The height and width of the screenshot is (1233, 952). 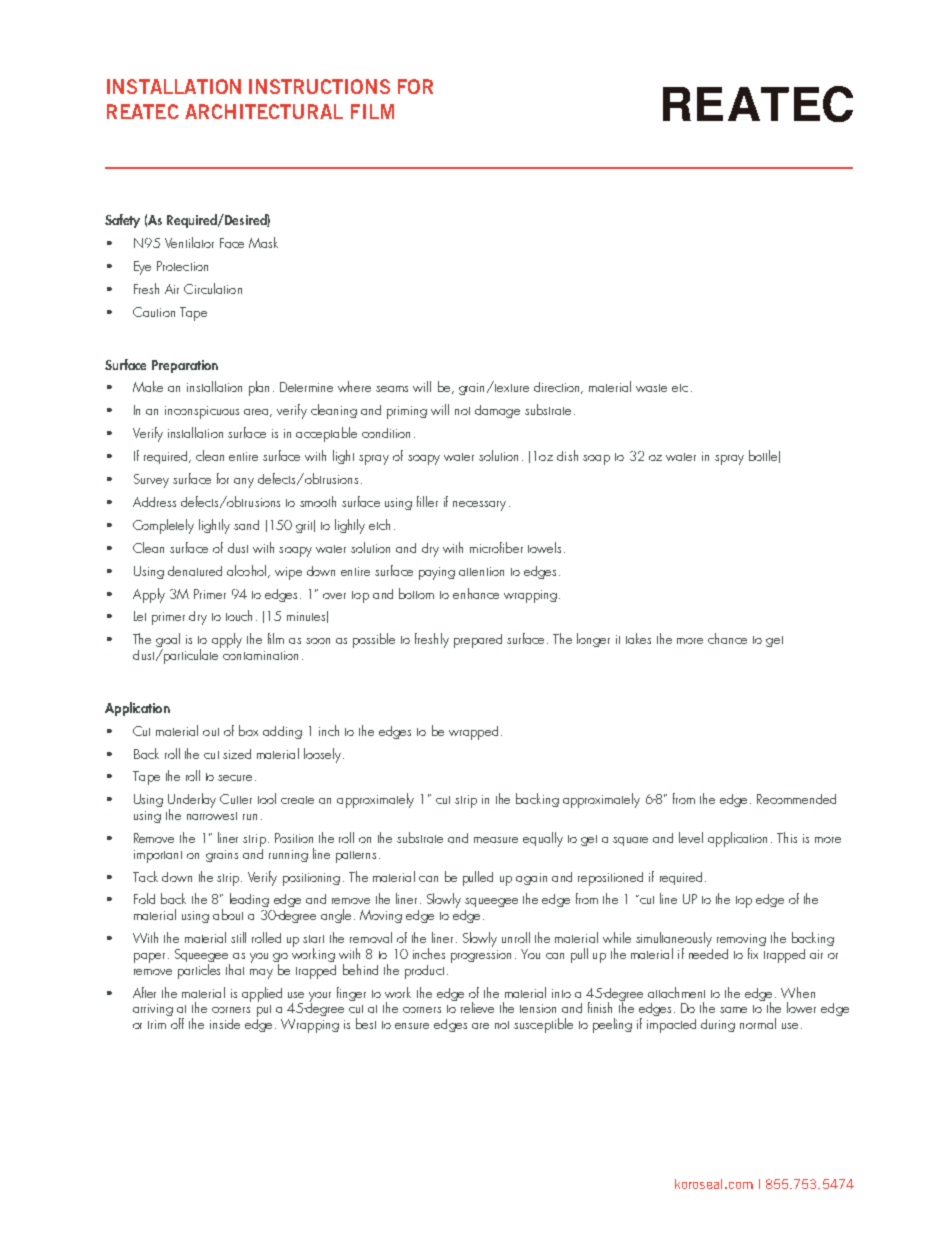 I want to click on INSTRUCTIONS, so click(x=319, y=86).
